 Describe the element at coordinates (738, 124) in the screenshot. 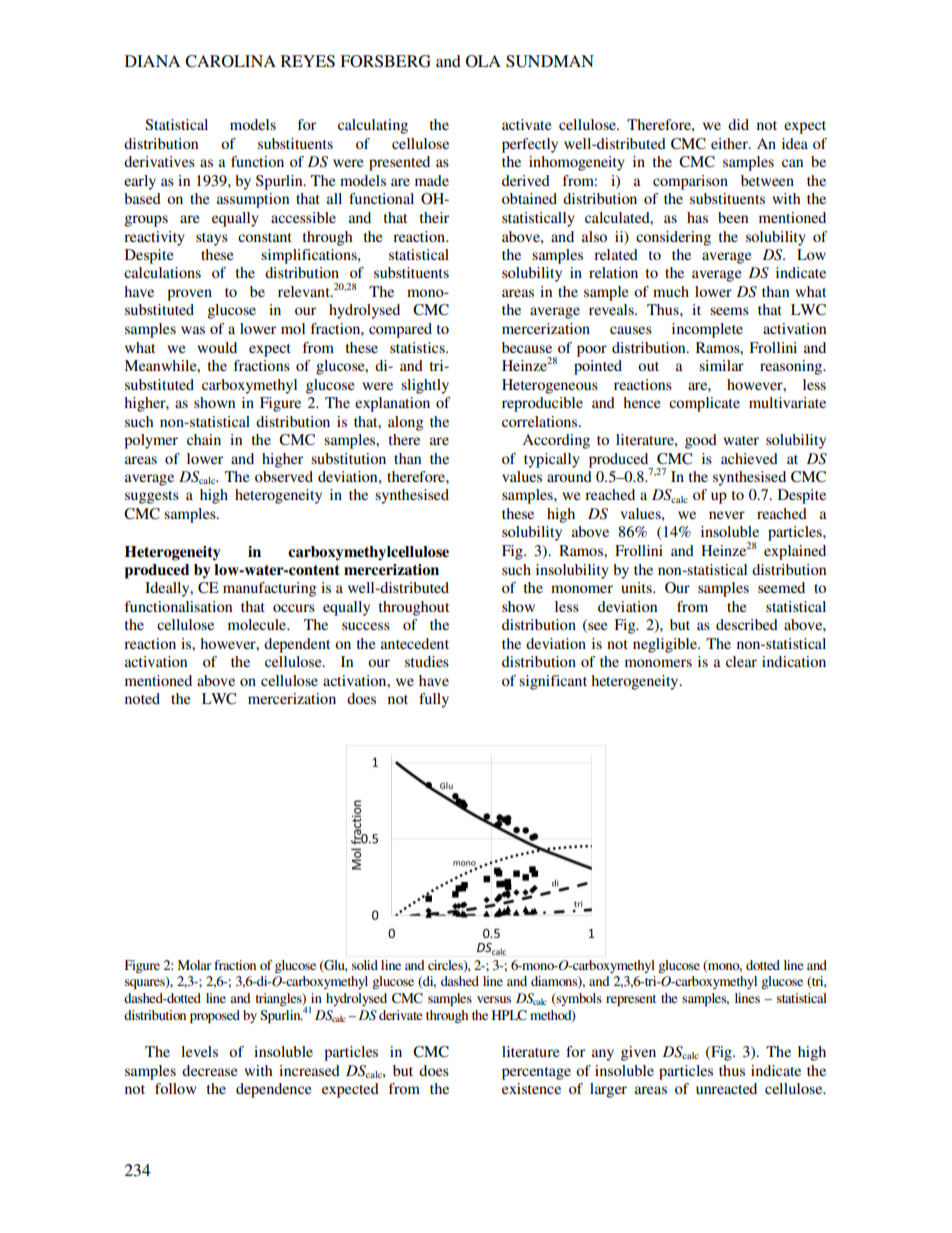

I see `did` at that location.
